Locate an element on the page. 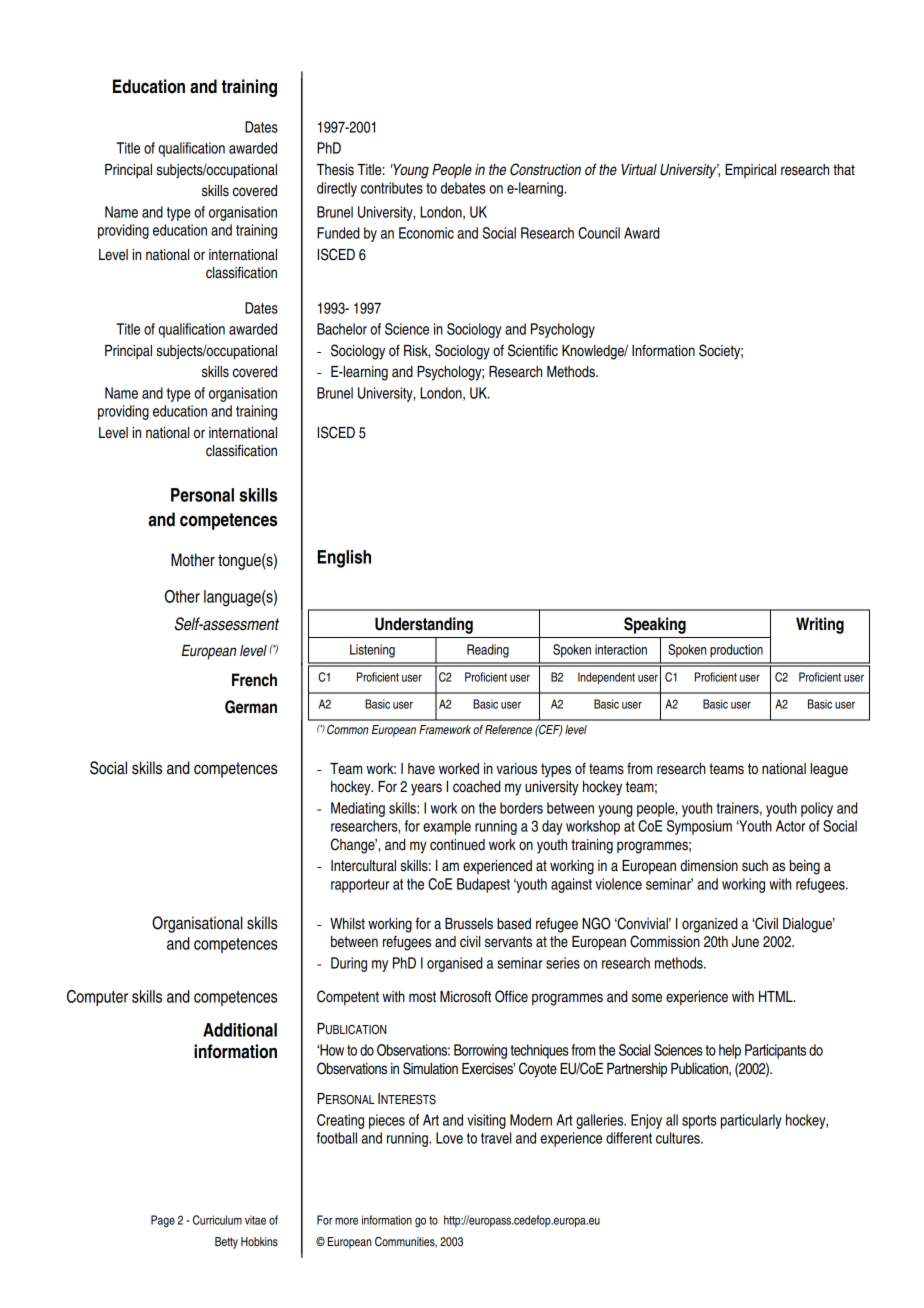  debates is located at coordinates (463, 188).
